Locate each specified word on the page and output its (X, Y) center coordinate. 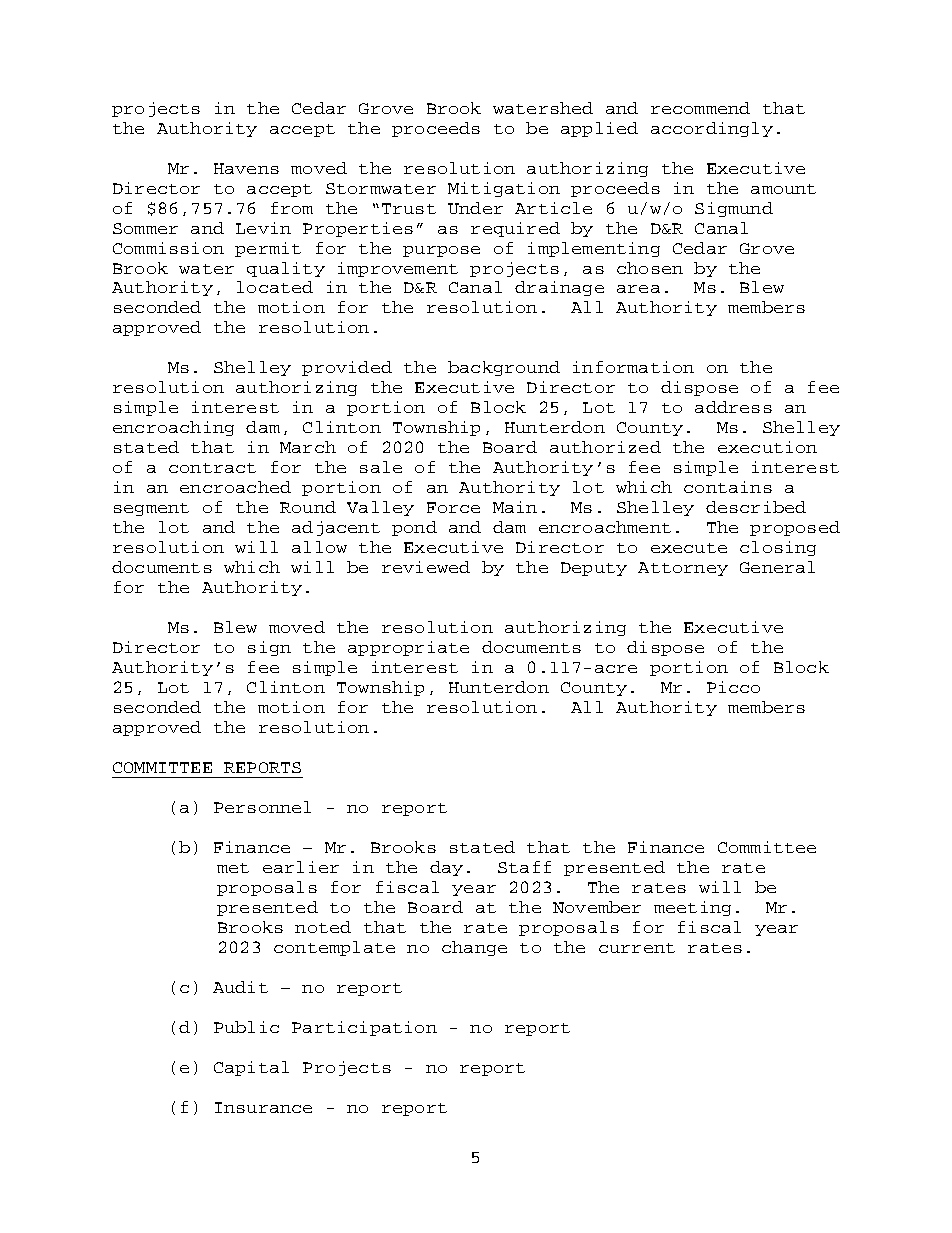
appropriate (408, 648)
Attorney (683, 569)
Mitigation (504, 189)
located (275, 287)
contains (728, 487)
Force (453, 507)
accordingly (712, 129)
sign (269, 648)
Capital (251, 1068)
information (633, 367)
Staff (524, 867)
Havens (246, 168)
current (637, 948)
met (233, 868)
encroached (235, 487)
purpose (441, 251)
